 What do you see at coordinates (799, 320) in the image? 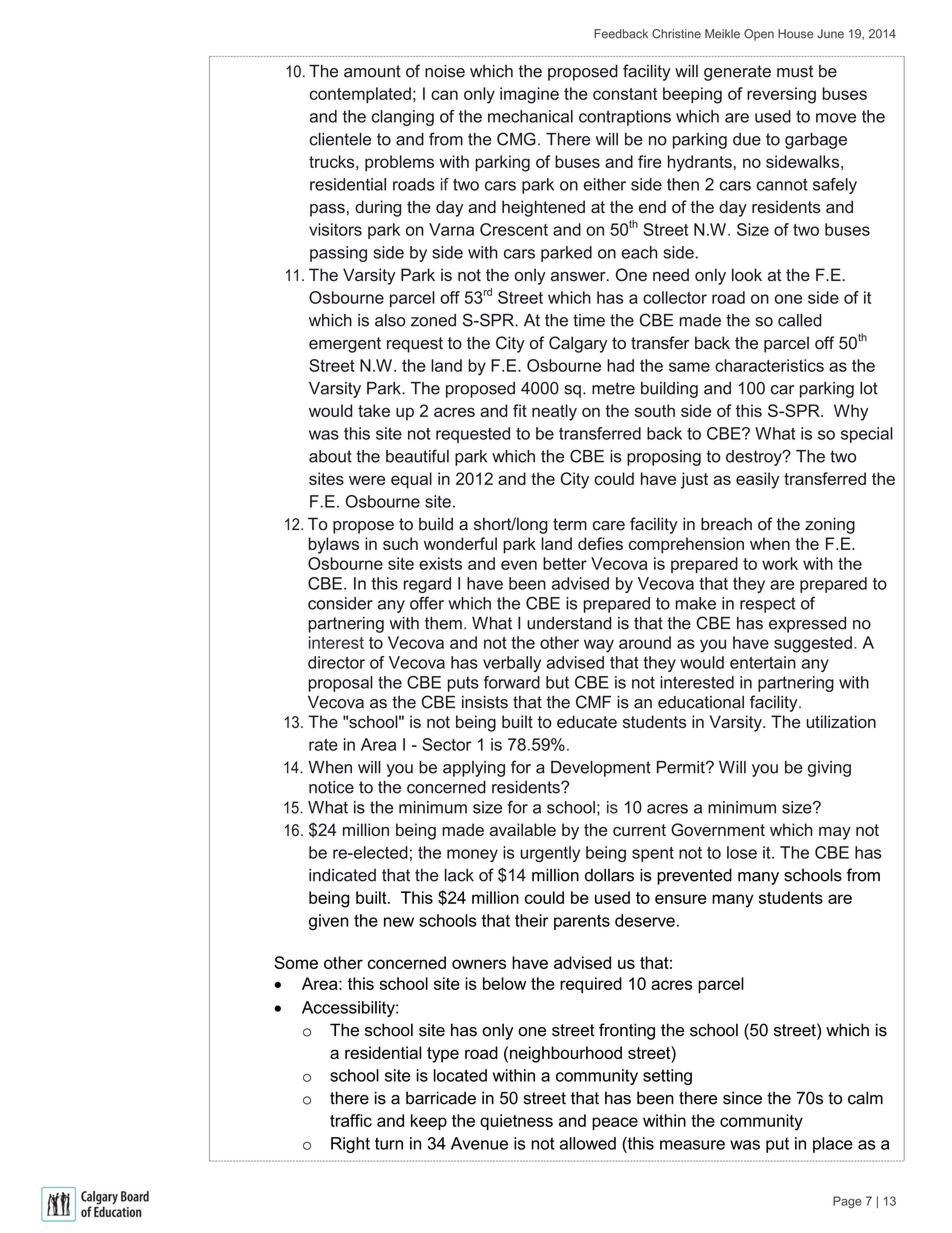
I see `called` at bounding box center [799, 320].
